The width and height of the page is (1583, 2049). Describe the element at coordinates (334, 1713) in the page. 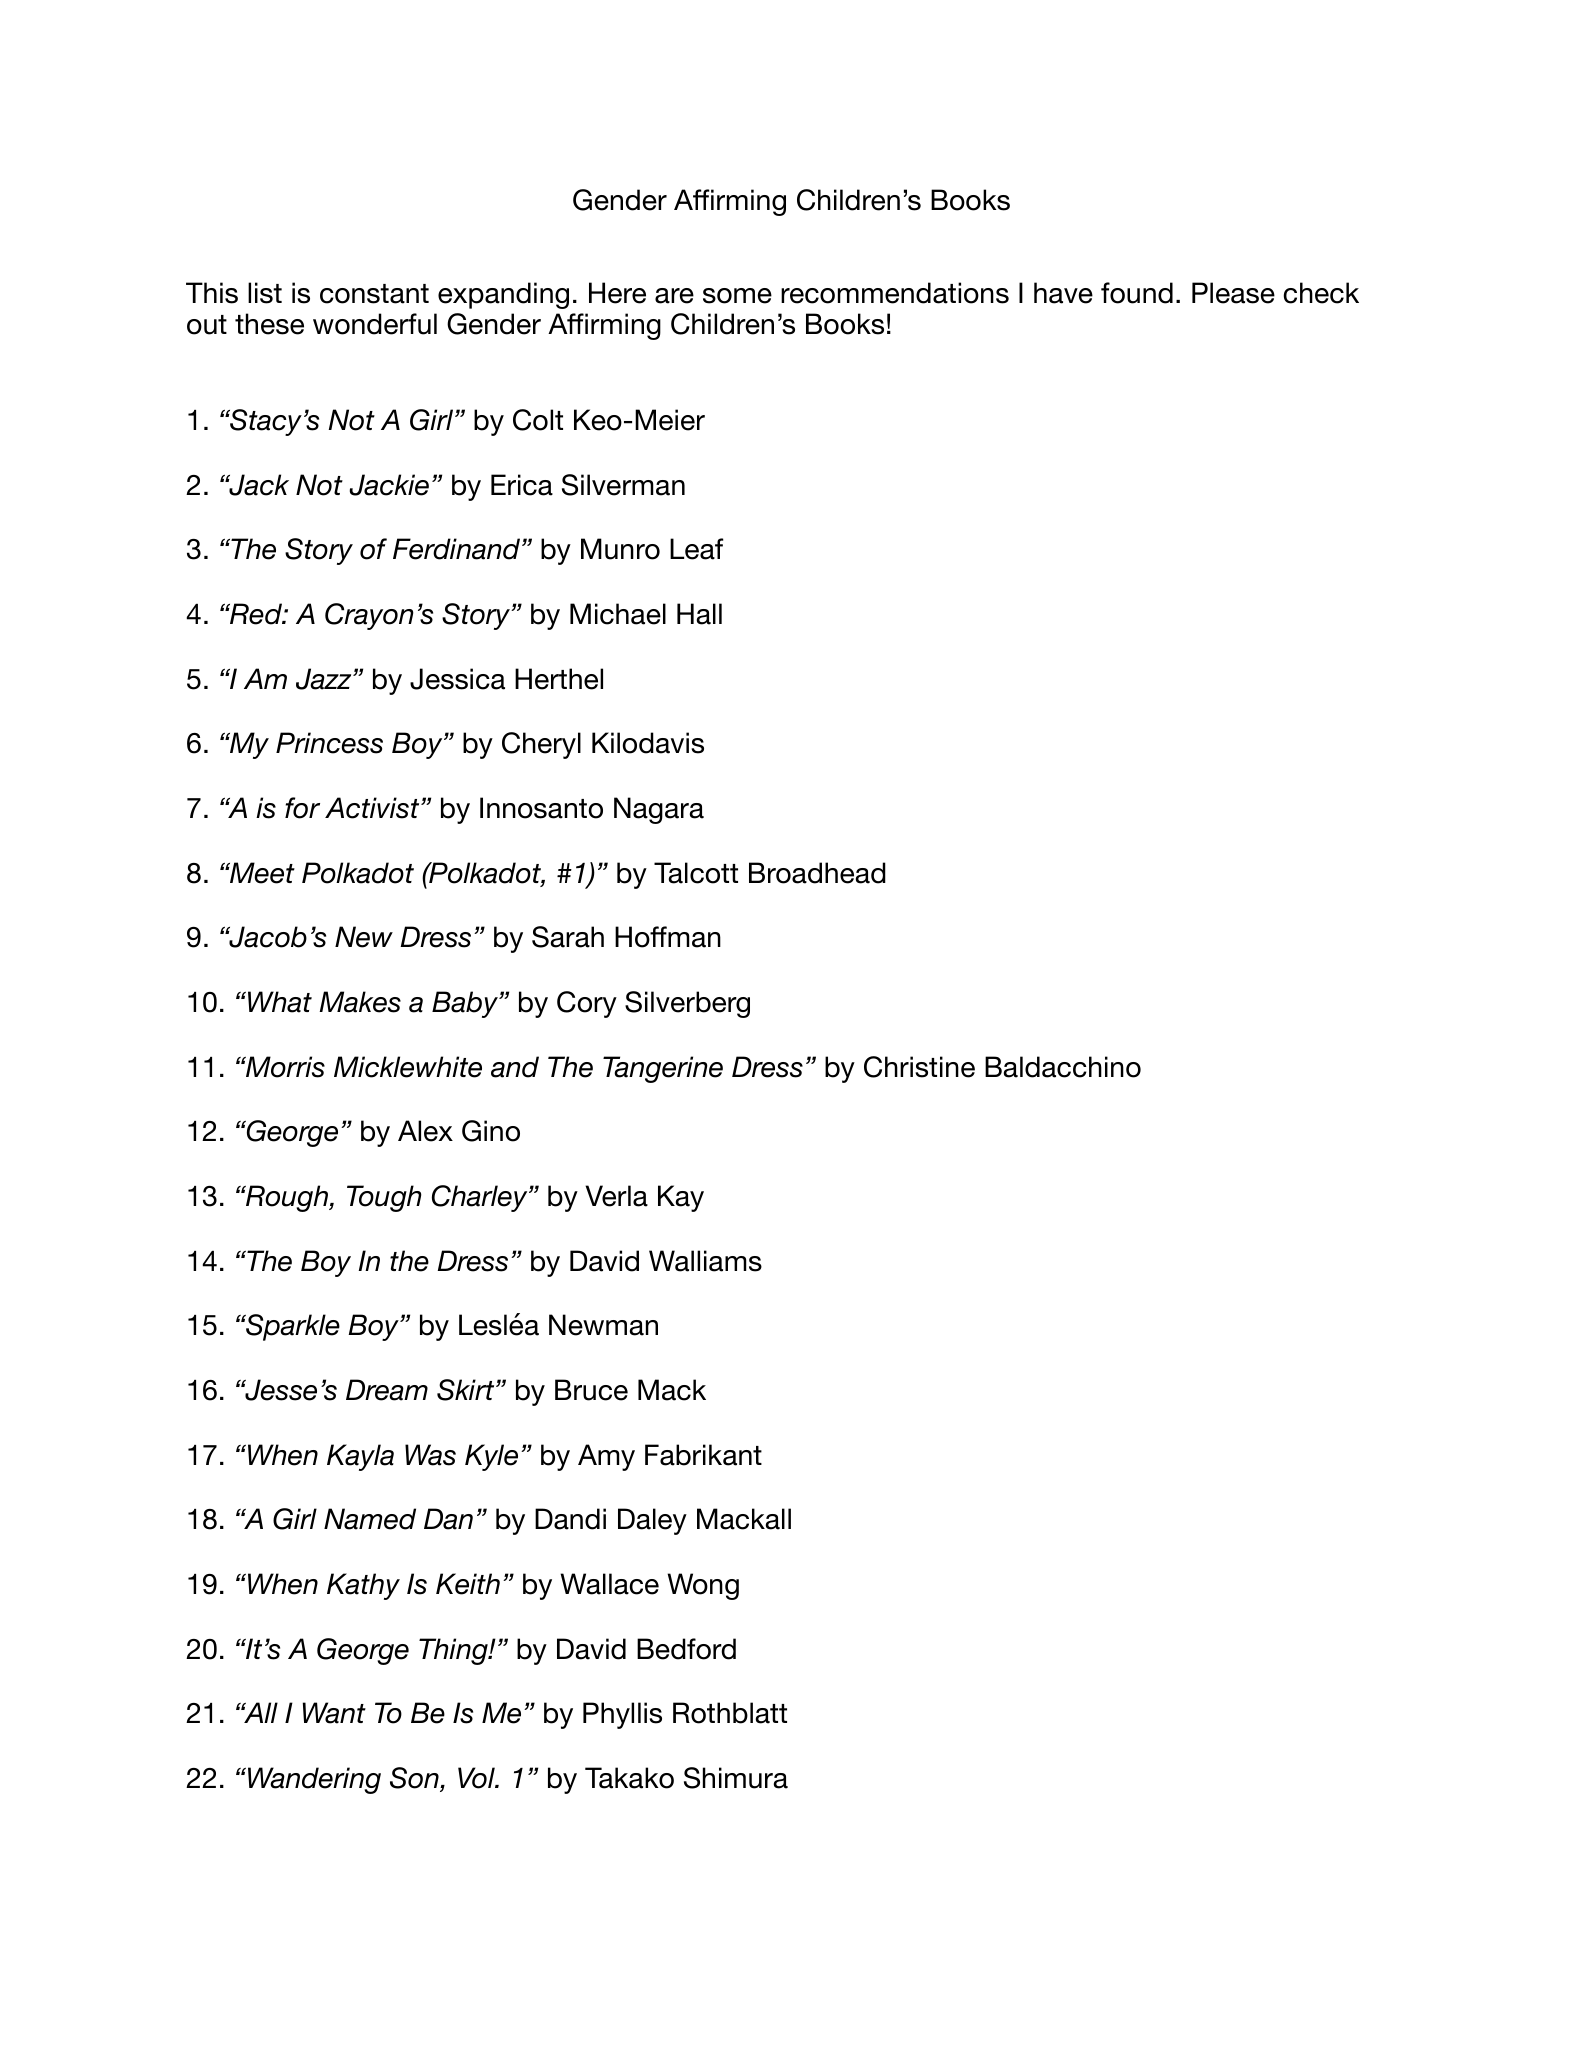

I see `Want` at that location.
